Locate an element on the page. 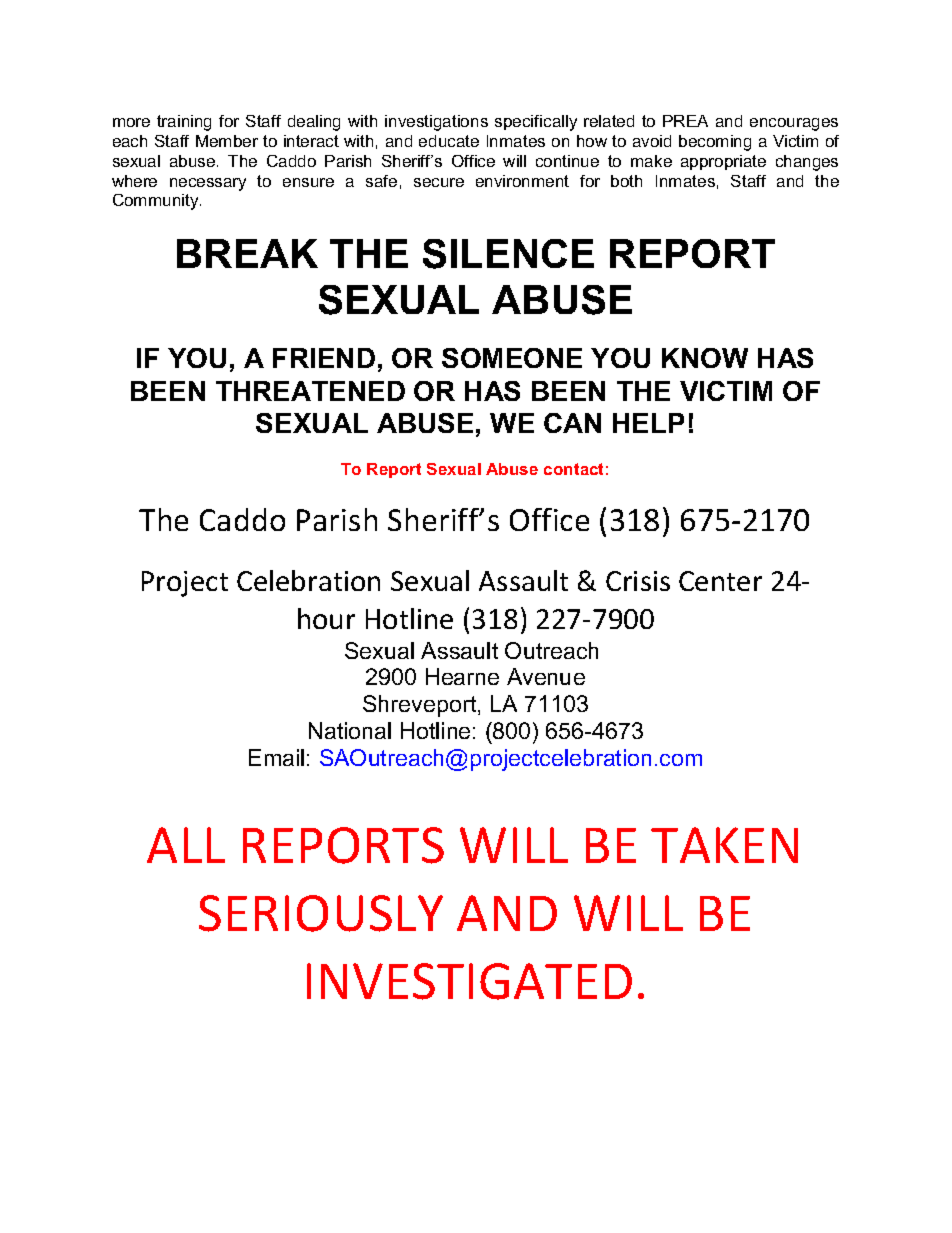 The height and width of the page is (1233, 952). becoming is located at coordinates (715, 143).
